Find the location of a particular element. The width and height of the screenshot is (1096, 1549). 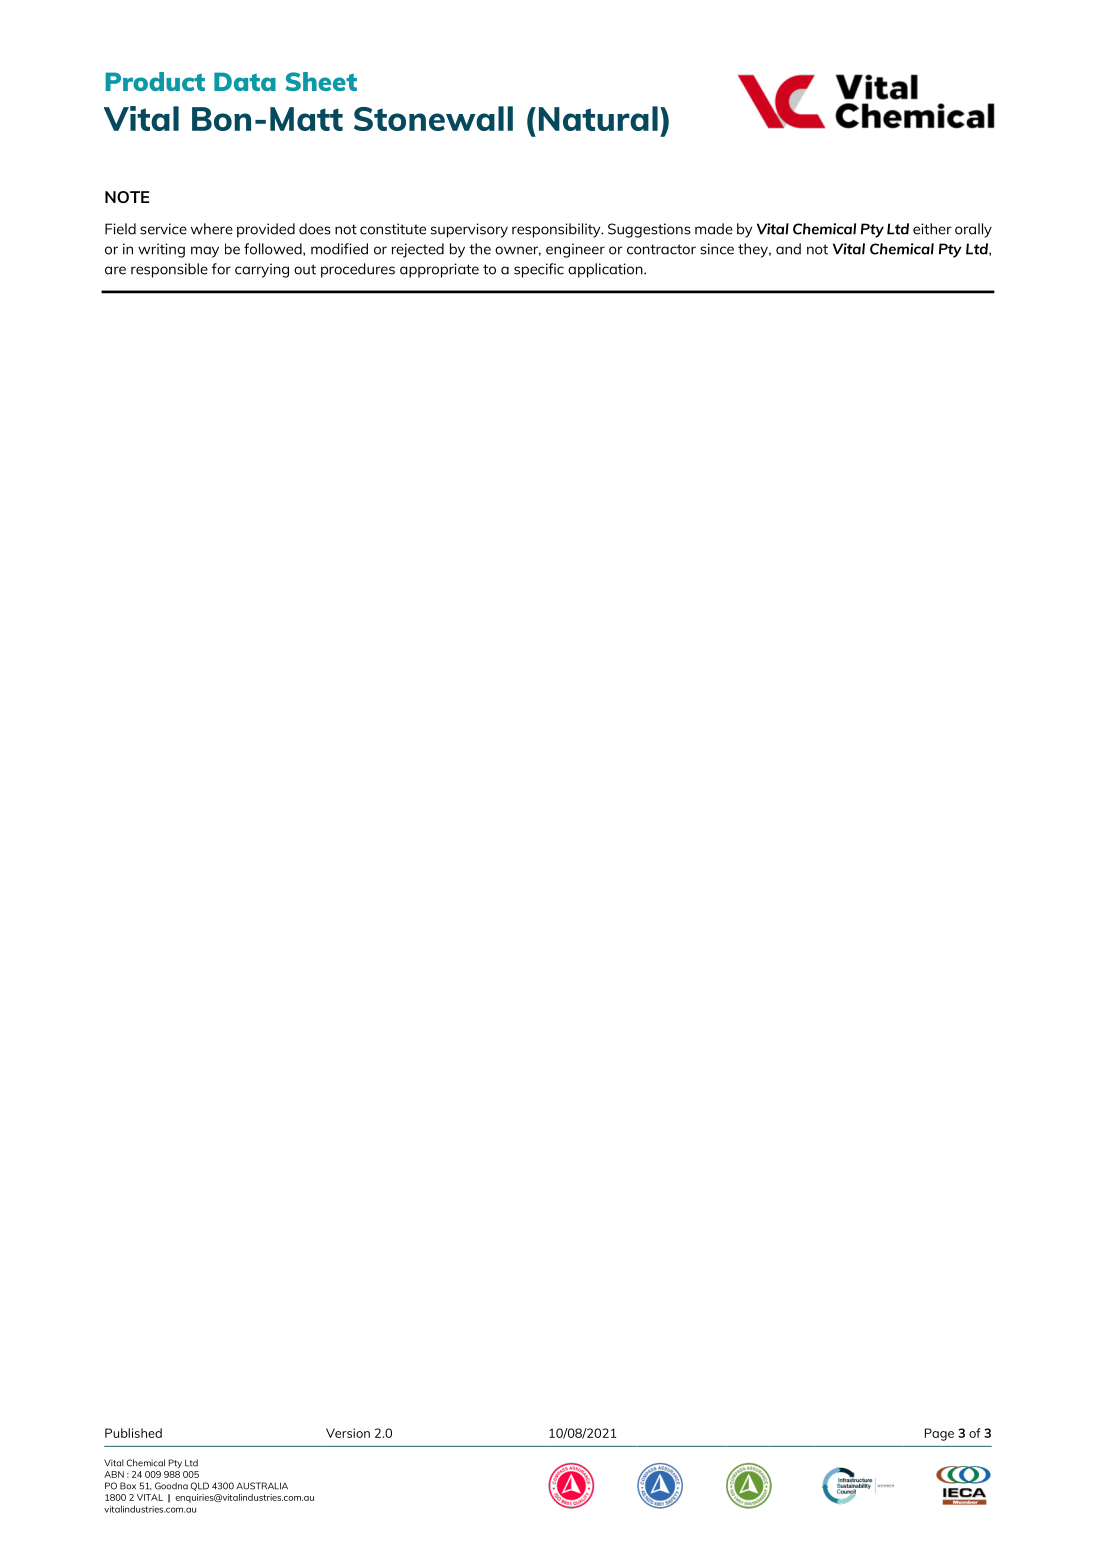

Natural is located at coordinates (598, 118).
